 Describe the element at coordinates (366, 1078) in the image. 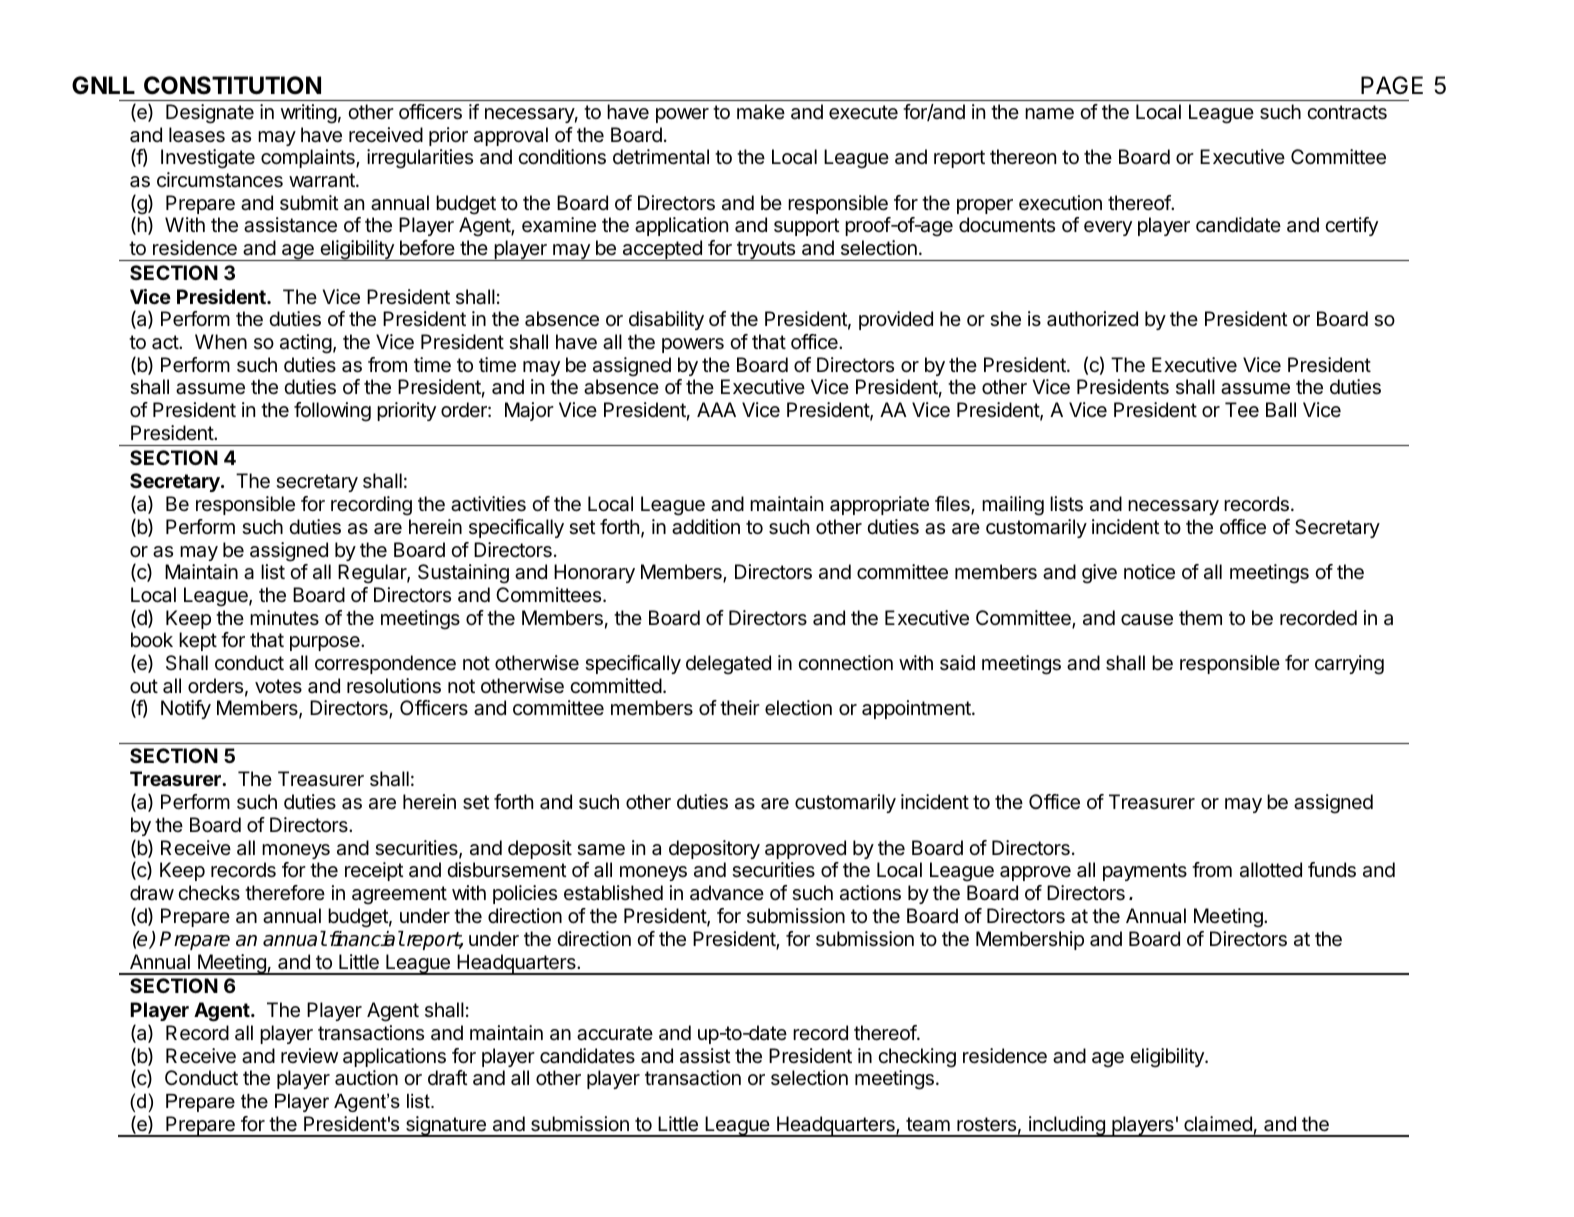

I see `auction` at that location.
